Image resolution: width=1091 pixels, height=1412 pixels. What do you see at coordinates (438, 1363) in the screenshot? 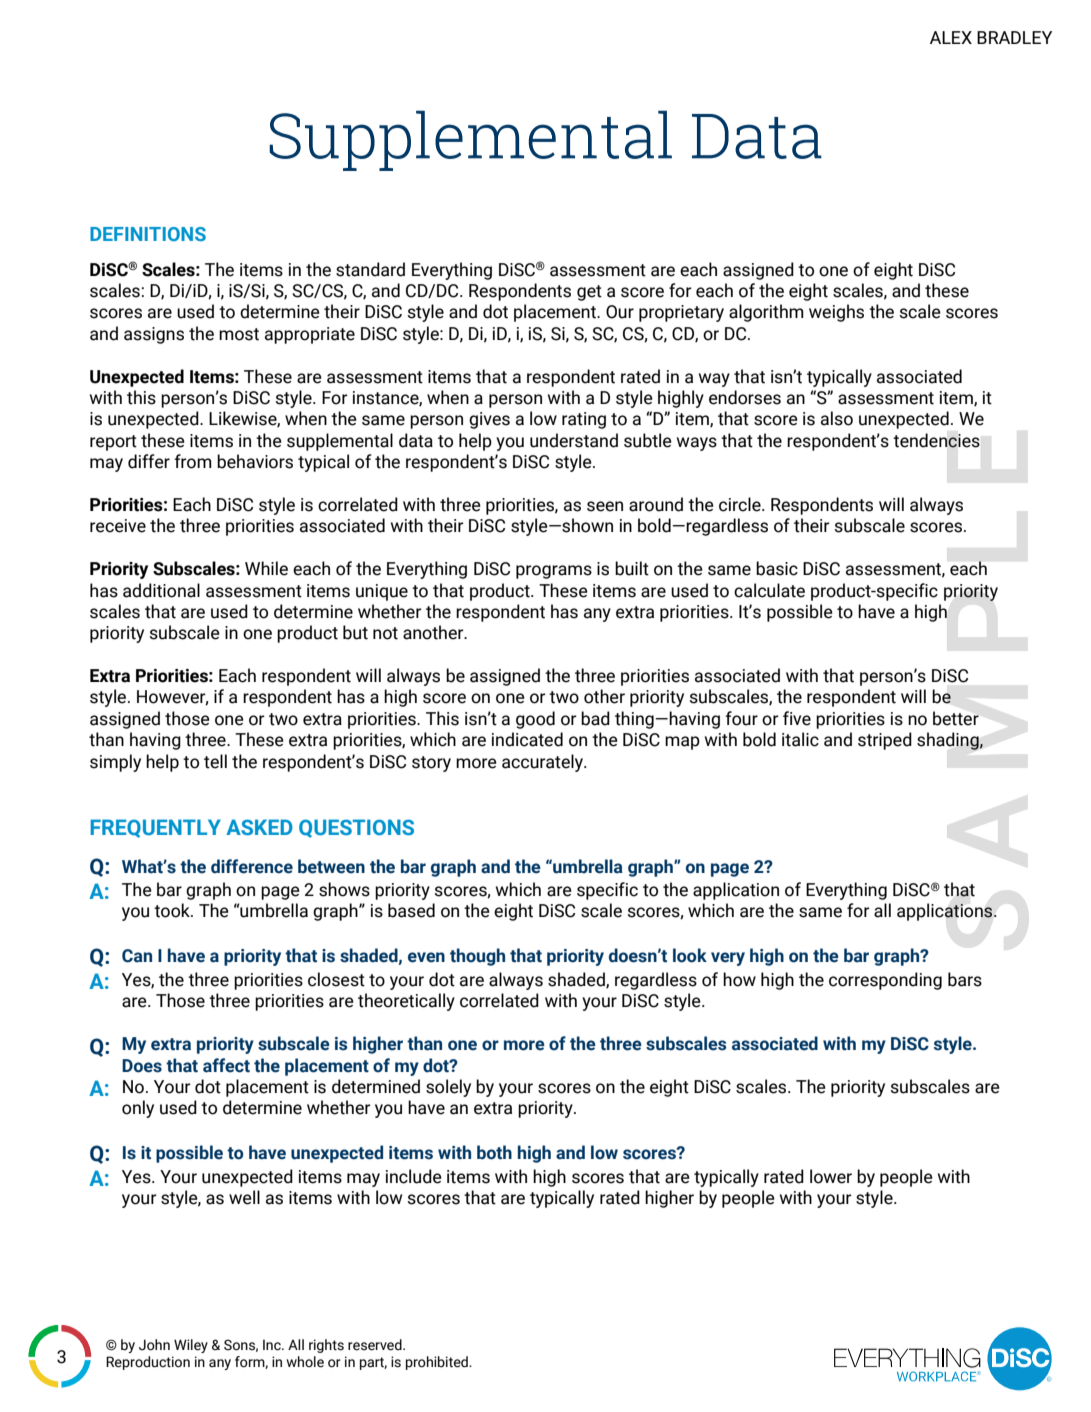
I see `prohibited` at bounding box center [438, 1363].
